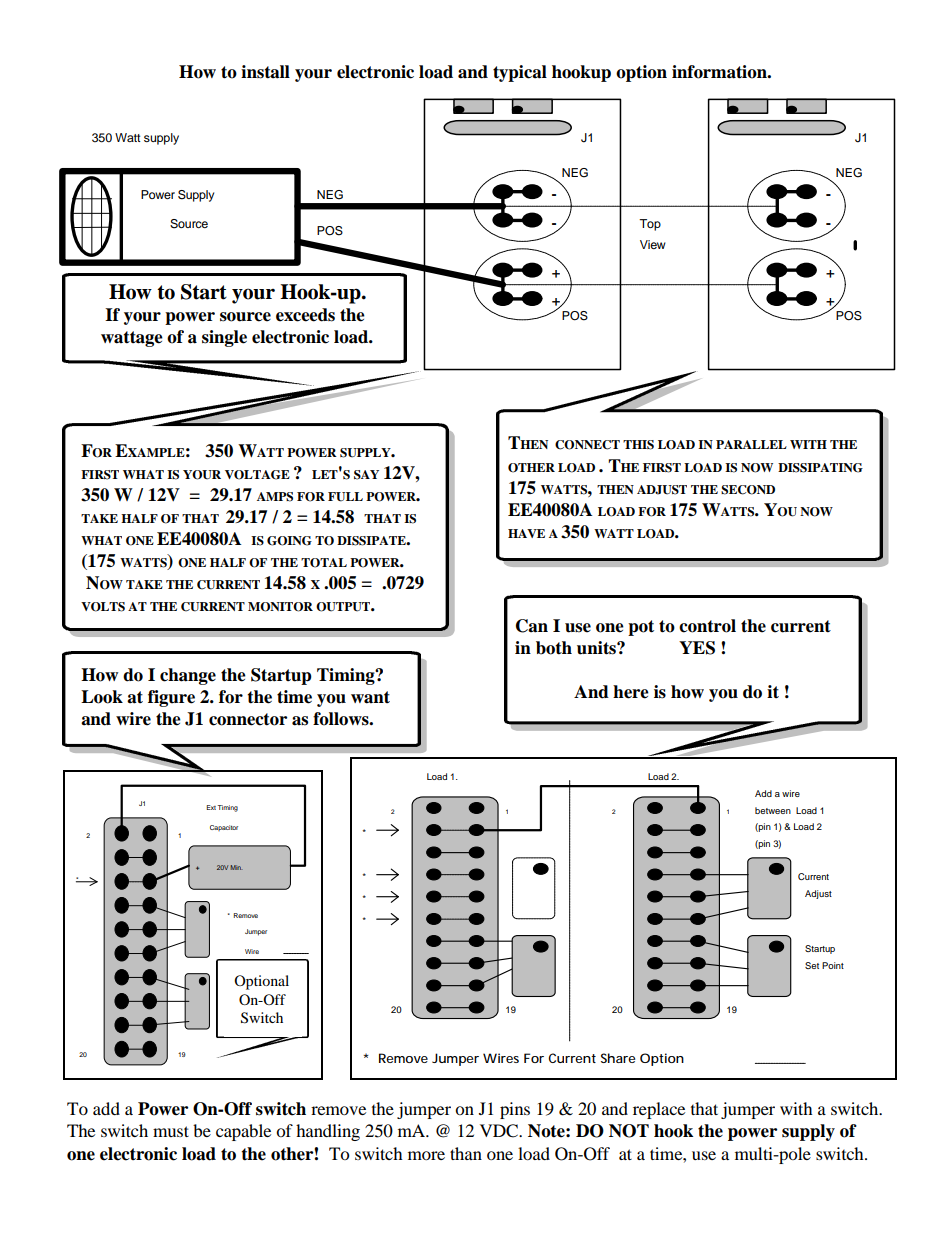 The image size is (952, 1233). What do you see at coordinates (532, 626) in the image?
I see `Can` at bounding box center [532, 626].
